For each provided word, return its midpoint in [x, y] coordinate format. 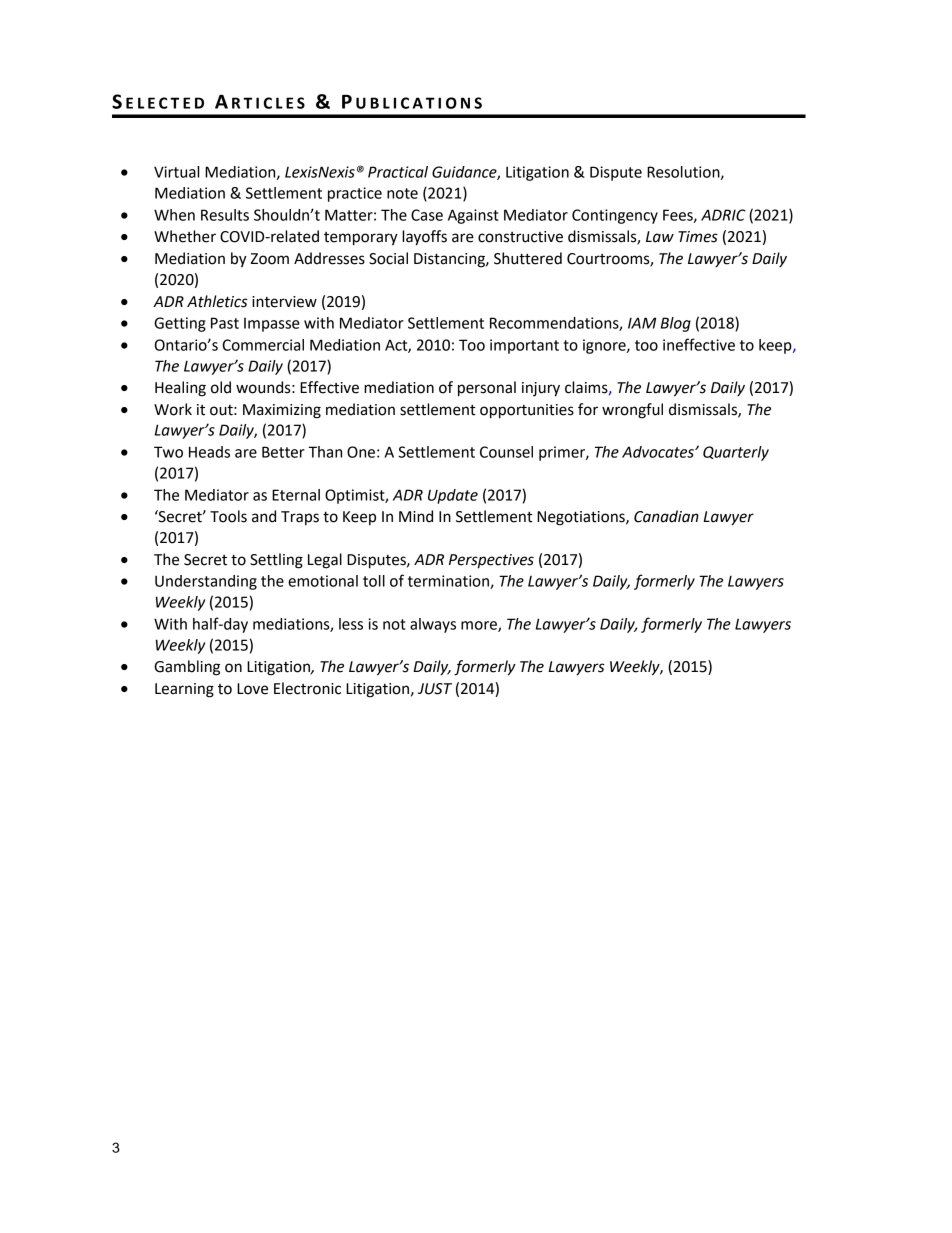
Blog [676, 324]
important [524, 346]
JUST [435, 689]
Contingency [615, 216]
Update [453, 496]
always [433, 625]
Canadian [666, 516]
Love [252, 689]
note [402, 193]
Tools [228, 516]
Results [225, 215]
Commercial [263, 345]
